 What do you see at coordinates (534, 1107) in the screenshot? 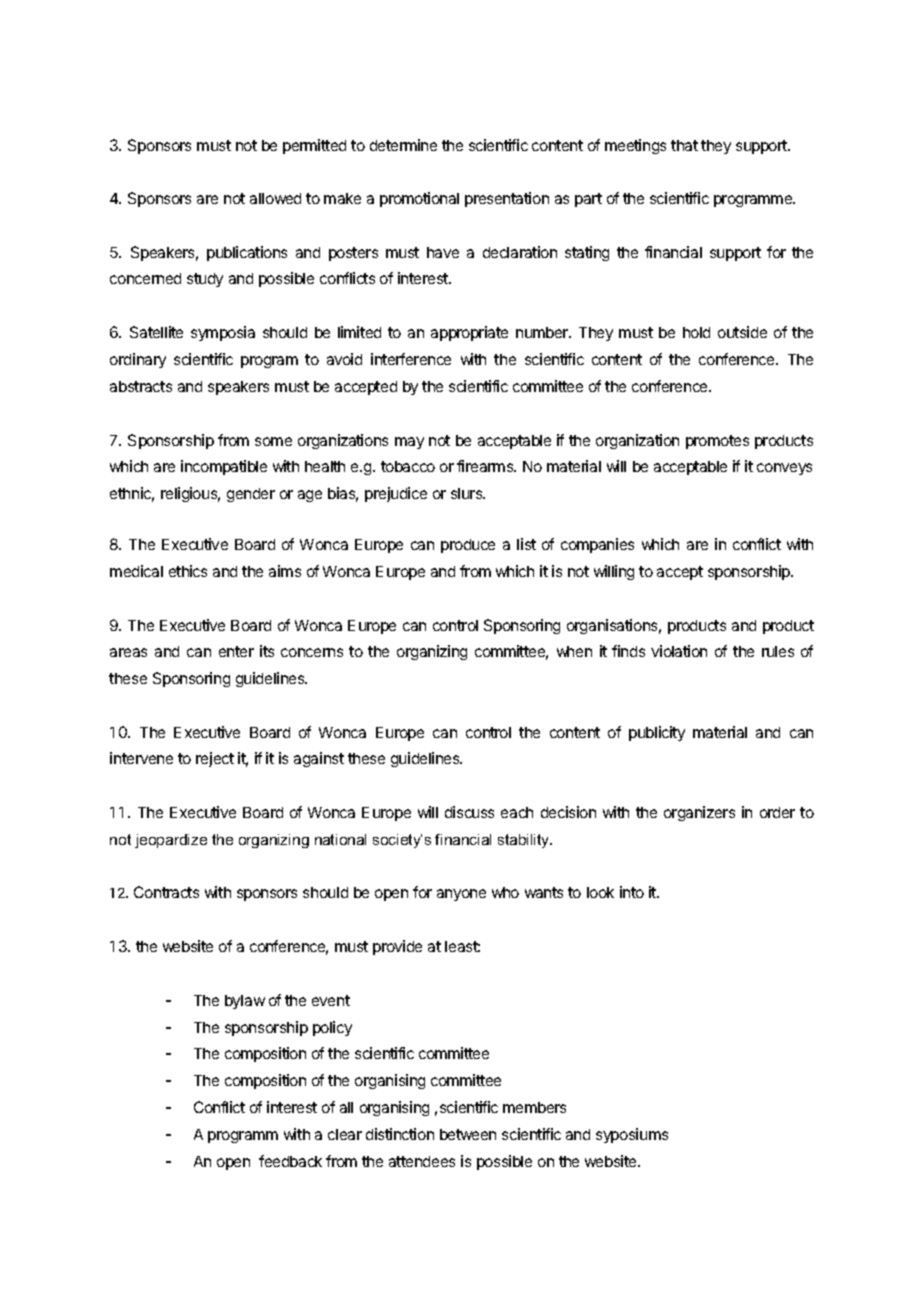
I see `members` at bounding box center [534, 1107].
